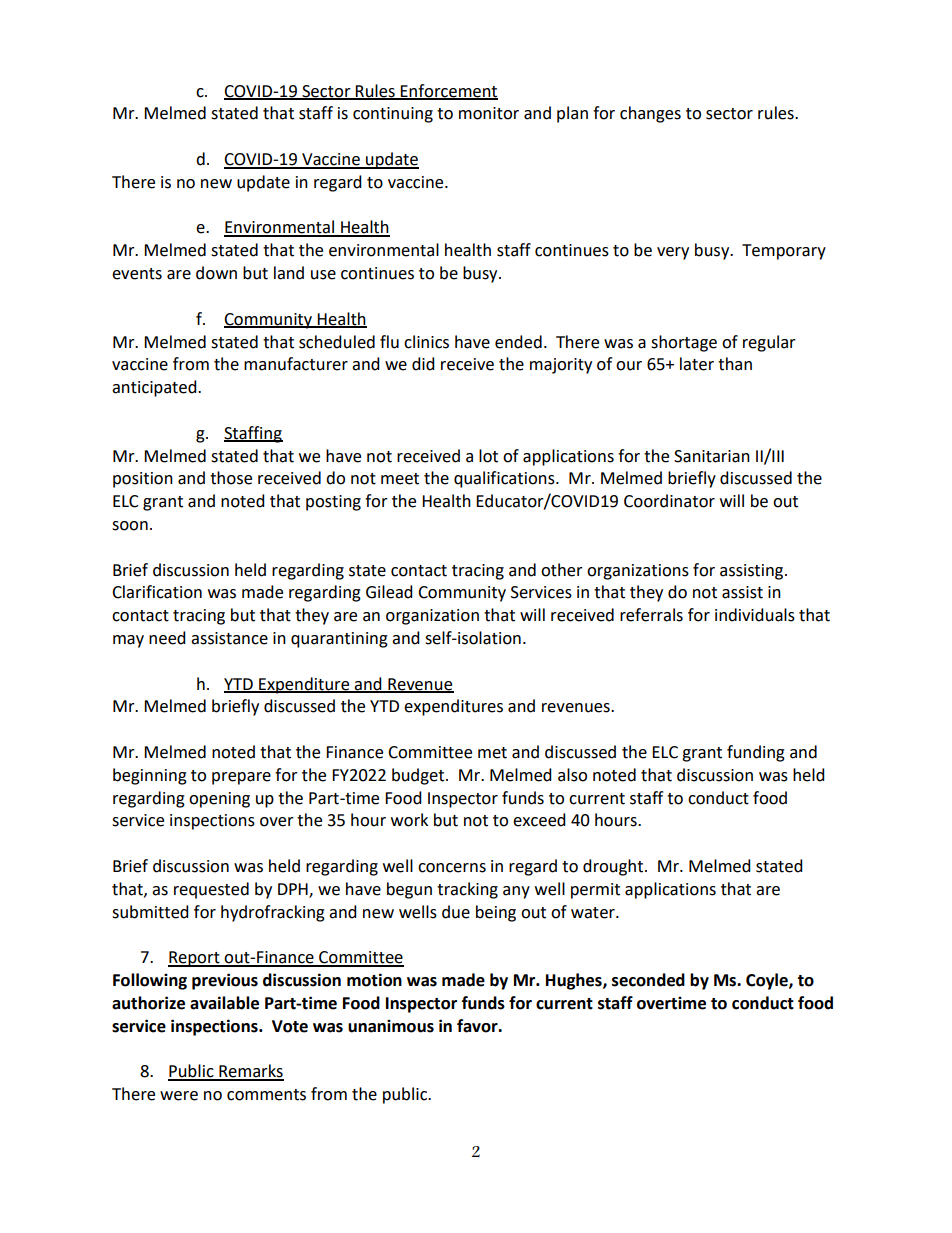 The image size is (952, 1233). I want to click on anticipated, so click(155, 388).
